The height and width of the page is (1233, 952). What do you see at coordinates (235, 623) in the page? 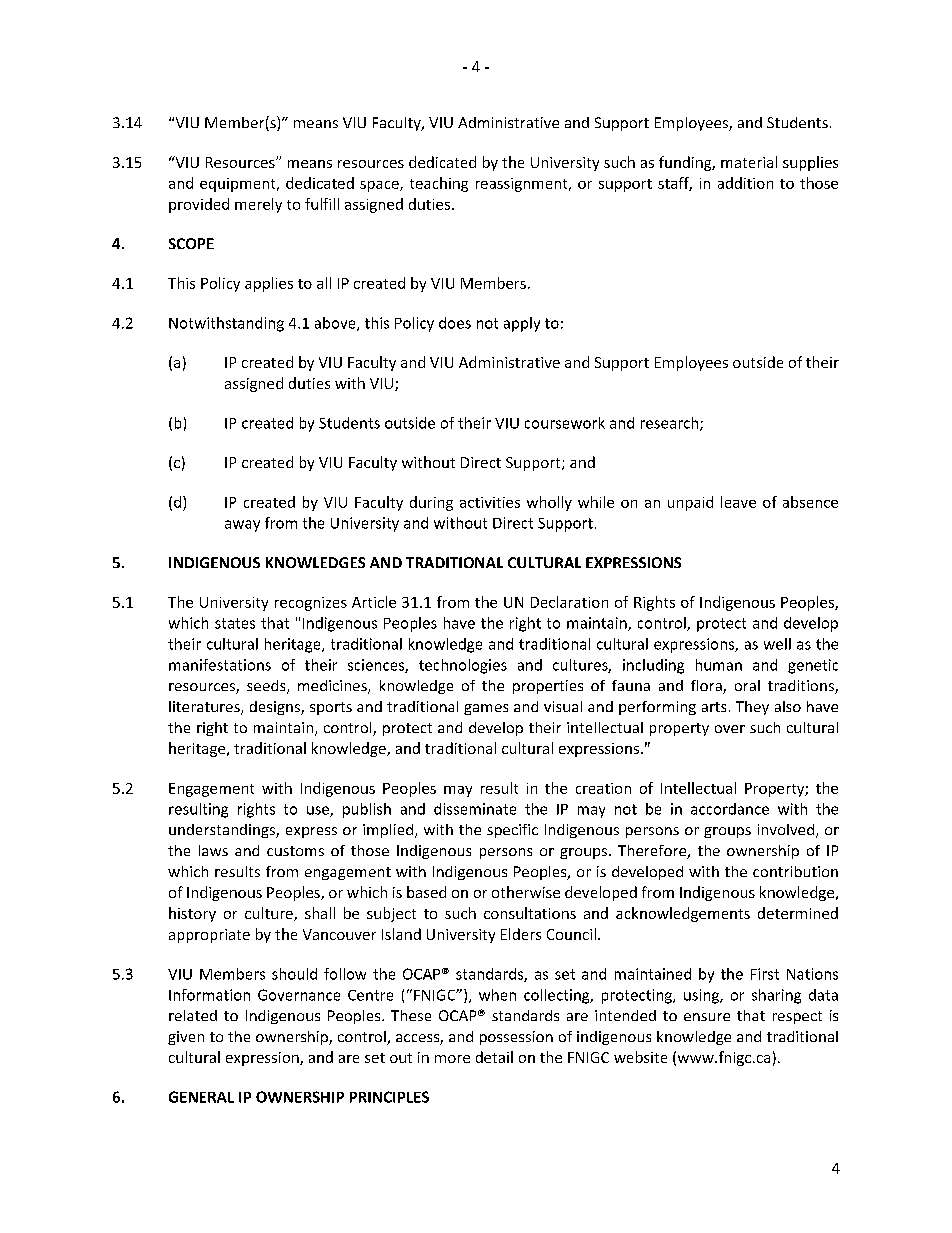
I see `states` at bounding box center [235, 623].
